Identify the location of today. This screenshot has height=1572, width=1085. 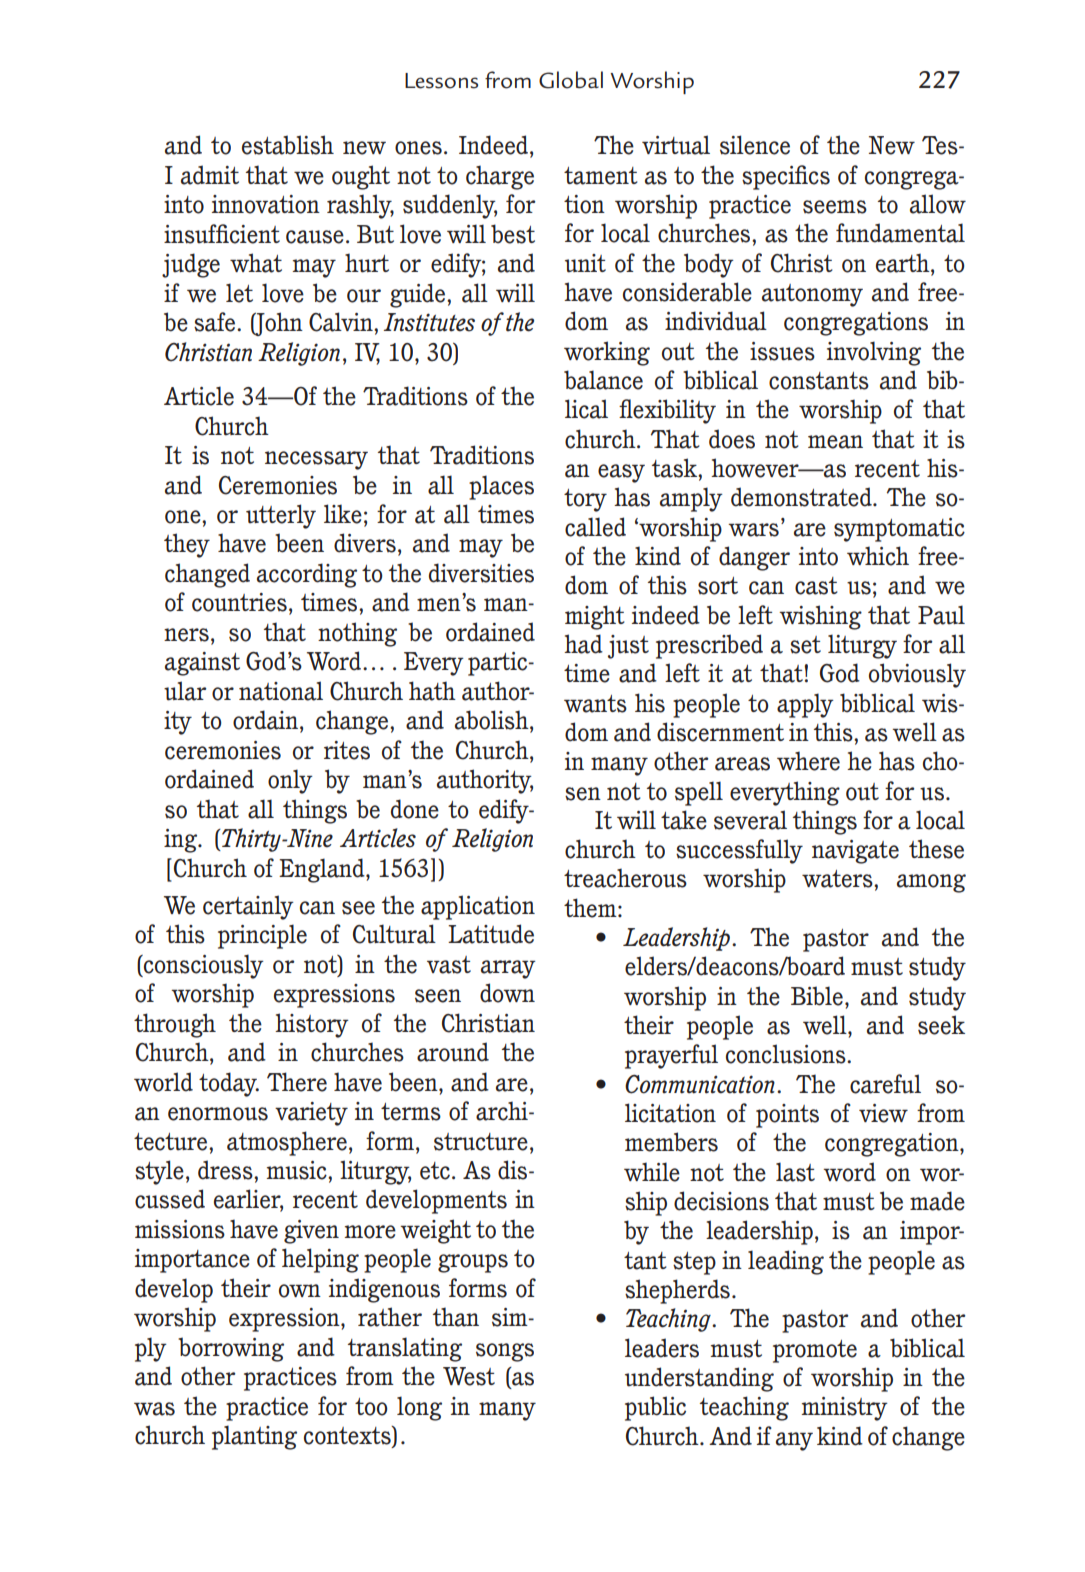
(229, 1084).
